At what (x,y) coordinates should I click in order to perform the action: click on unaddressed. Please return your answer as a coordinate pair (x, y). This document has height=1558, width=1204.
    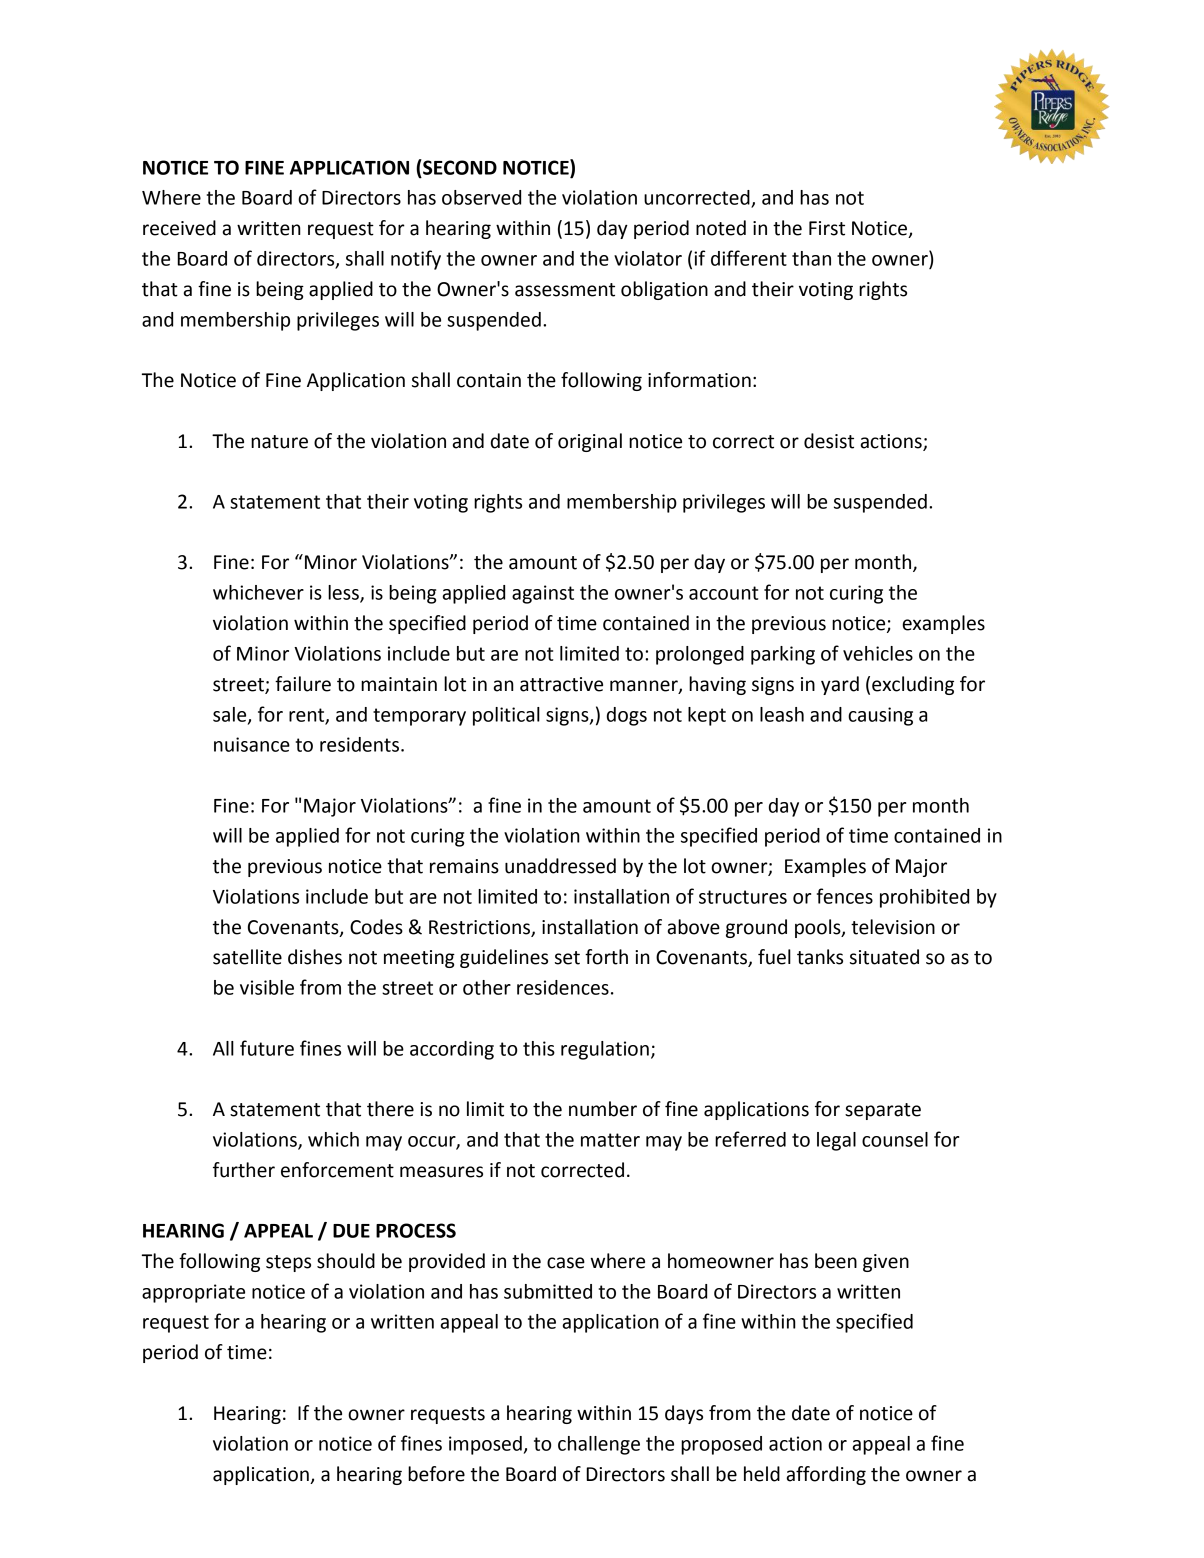
    Looking at the image, I should click on (560, 866).
